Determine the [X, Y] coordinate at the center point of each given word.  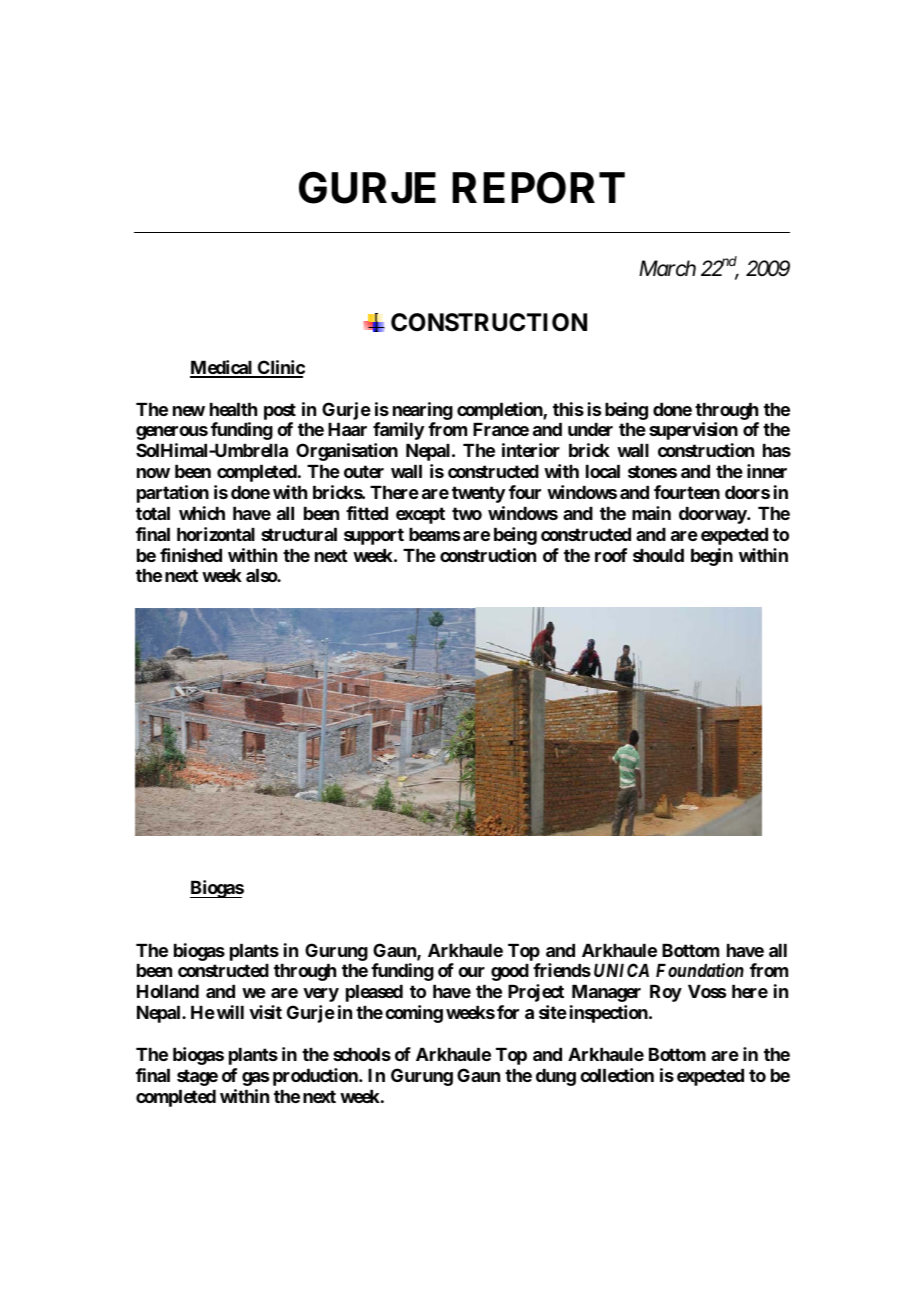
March [667, 268]
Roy [666, 993]
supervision [693, 431]
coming [414, 1014]
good [510, 972]
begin [712, 557]
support [374, 536]
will [230, 1012]
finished [191, 555]
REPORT [538, 188]
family [398, 431]
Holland [168, 991]
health [233, 409]
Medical [222, 368]
